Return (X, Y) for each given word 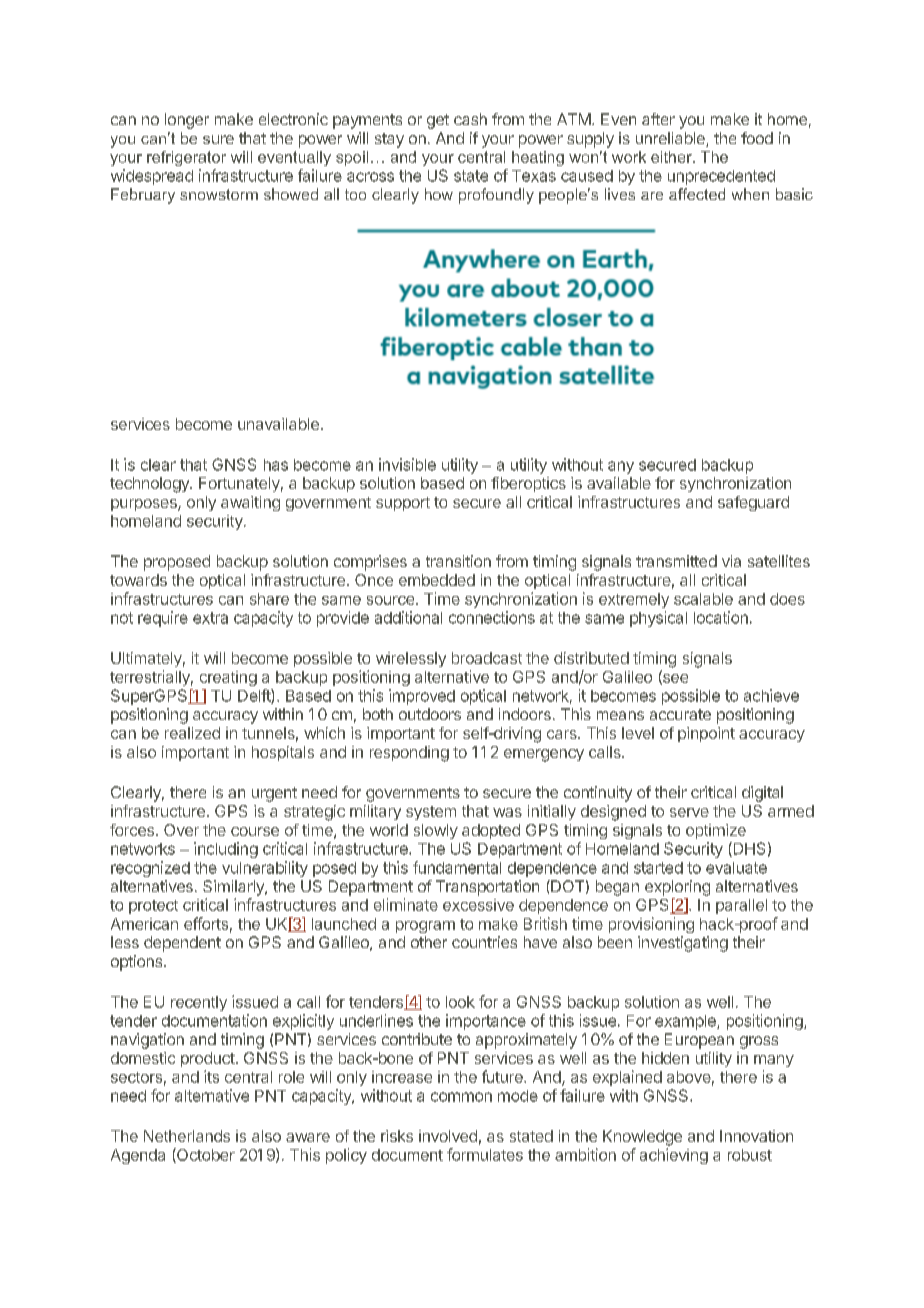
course (255, 831)
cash (470, 119)
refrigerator (186, 158)
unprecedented (721, 177)
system (431, 813)
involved (448, 1136)
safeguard (753, 503)
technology (150, 485)
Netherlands (187, 1136)
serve (689, 812)
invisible (407, 464)
